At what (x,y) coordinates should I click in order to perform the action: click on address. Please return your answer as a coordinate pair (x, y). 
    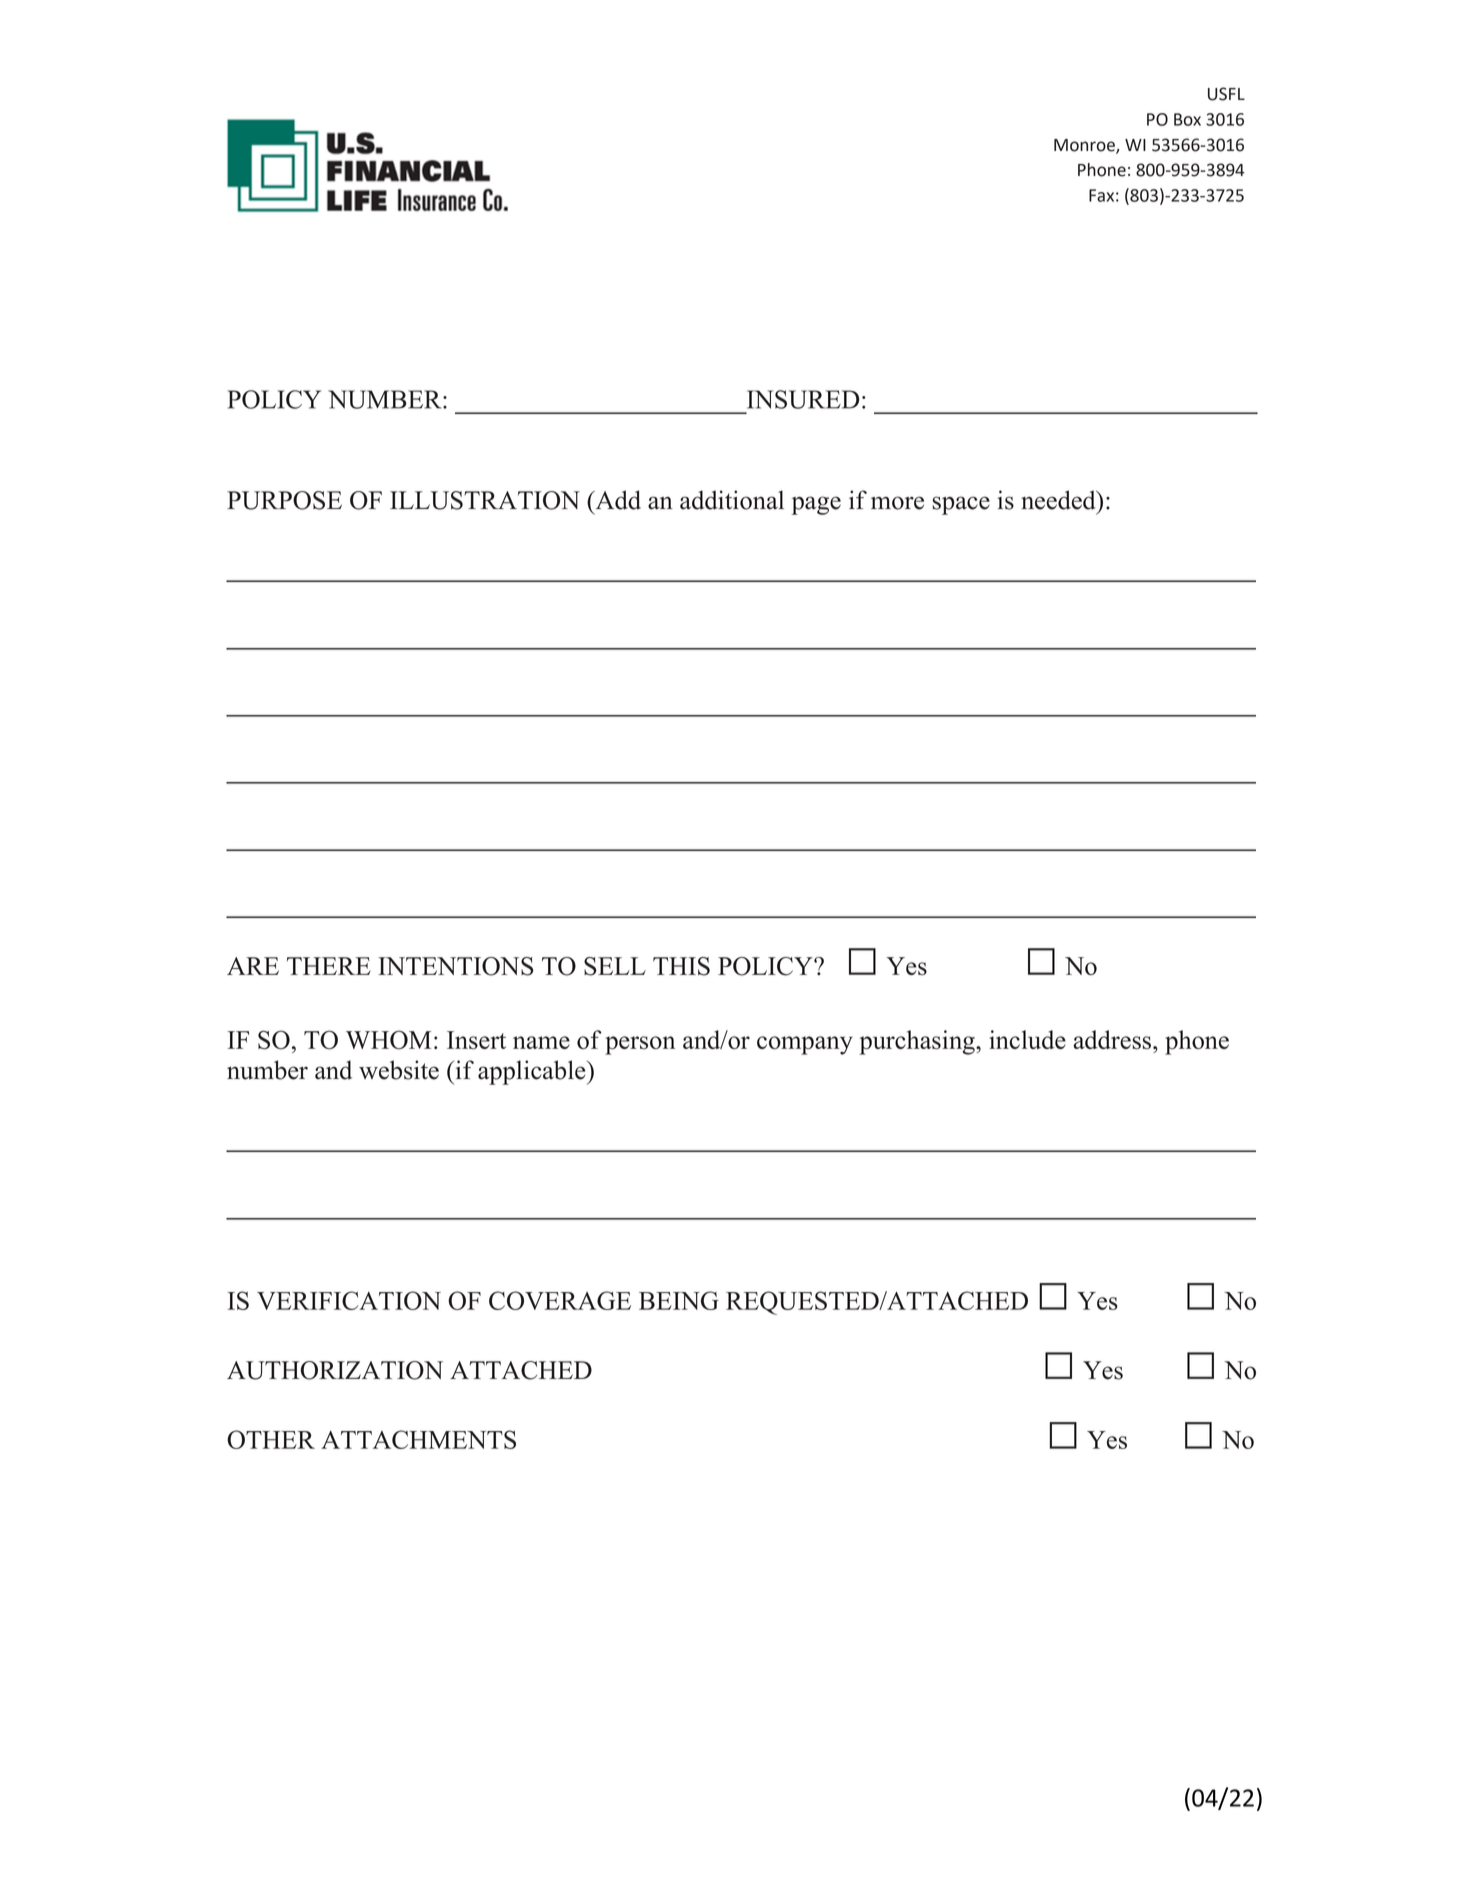
    Looking at the image, I should click on (1112, 1039).
